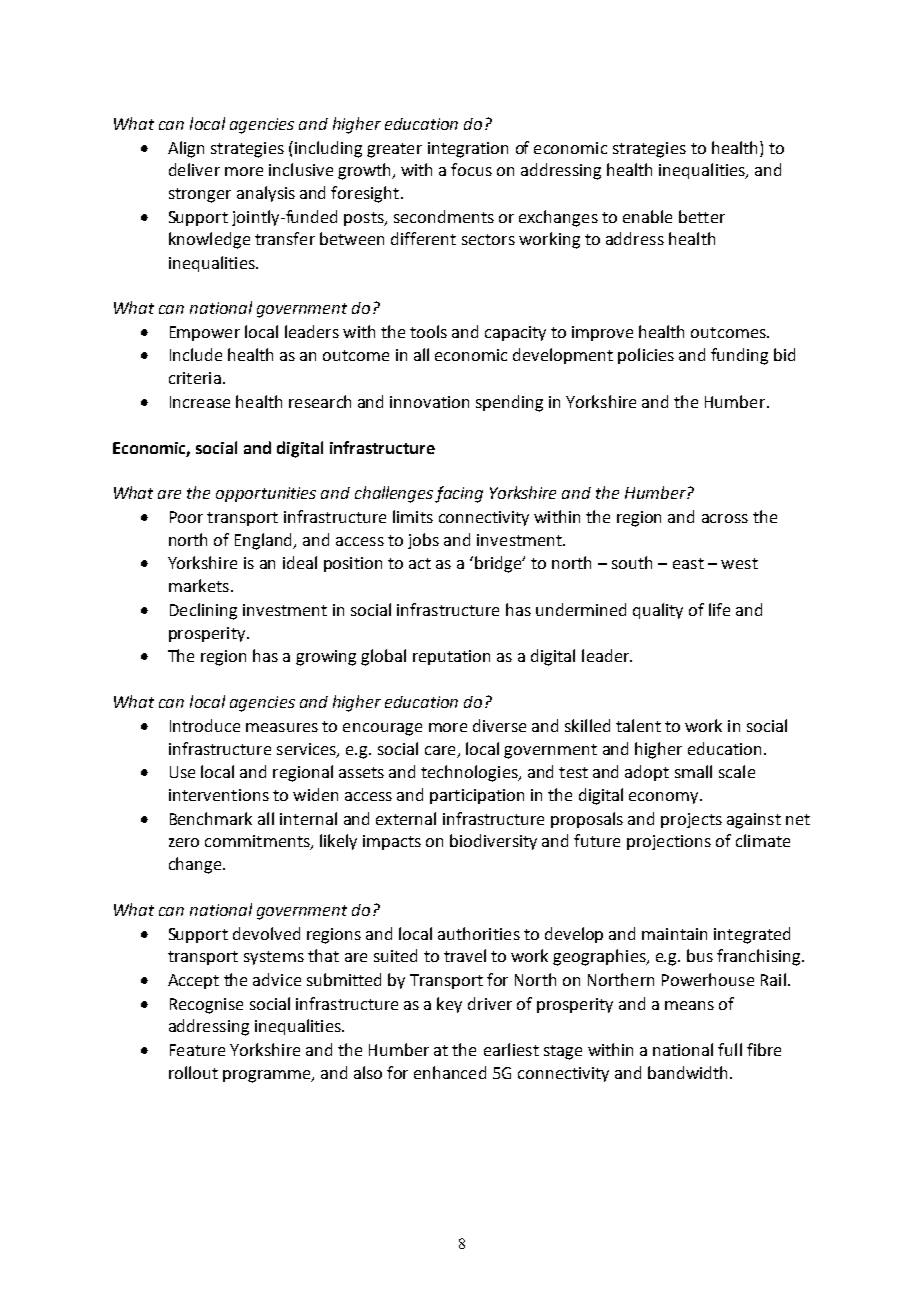  What do you see at coordinates (205, 333) in the screenshot?
I see `Empower` at bounding box center [205, 333].
